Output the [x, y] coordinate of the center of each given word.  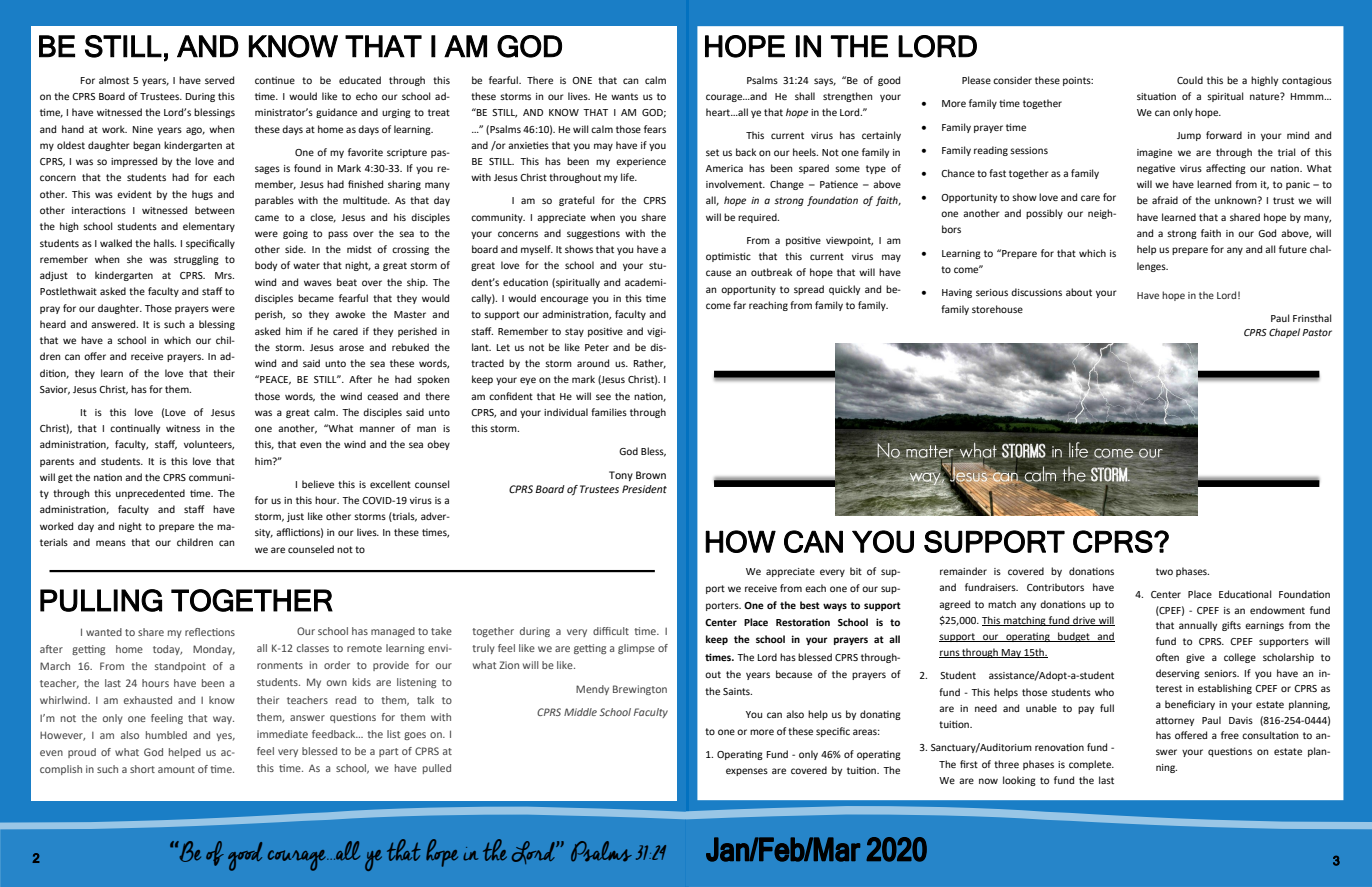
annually [1198, 626]
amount [176, 769]
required [758, 218]
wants [624, 96]
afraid [1165, 200]
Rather [650, 364]
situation [1156, 96]
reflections [210, 632]
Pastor [1317, 332]
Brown [651, 475]
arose [351, 348]
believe [318, 484]
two [1164, 571]
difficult [611, 631]
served [219, 80]
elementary [209, 227]
